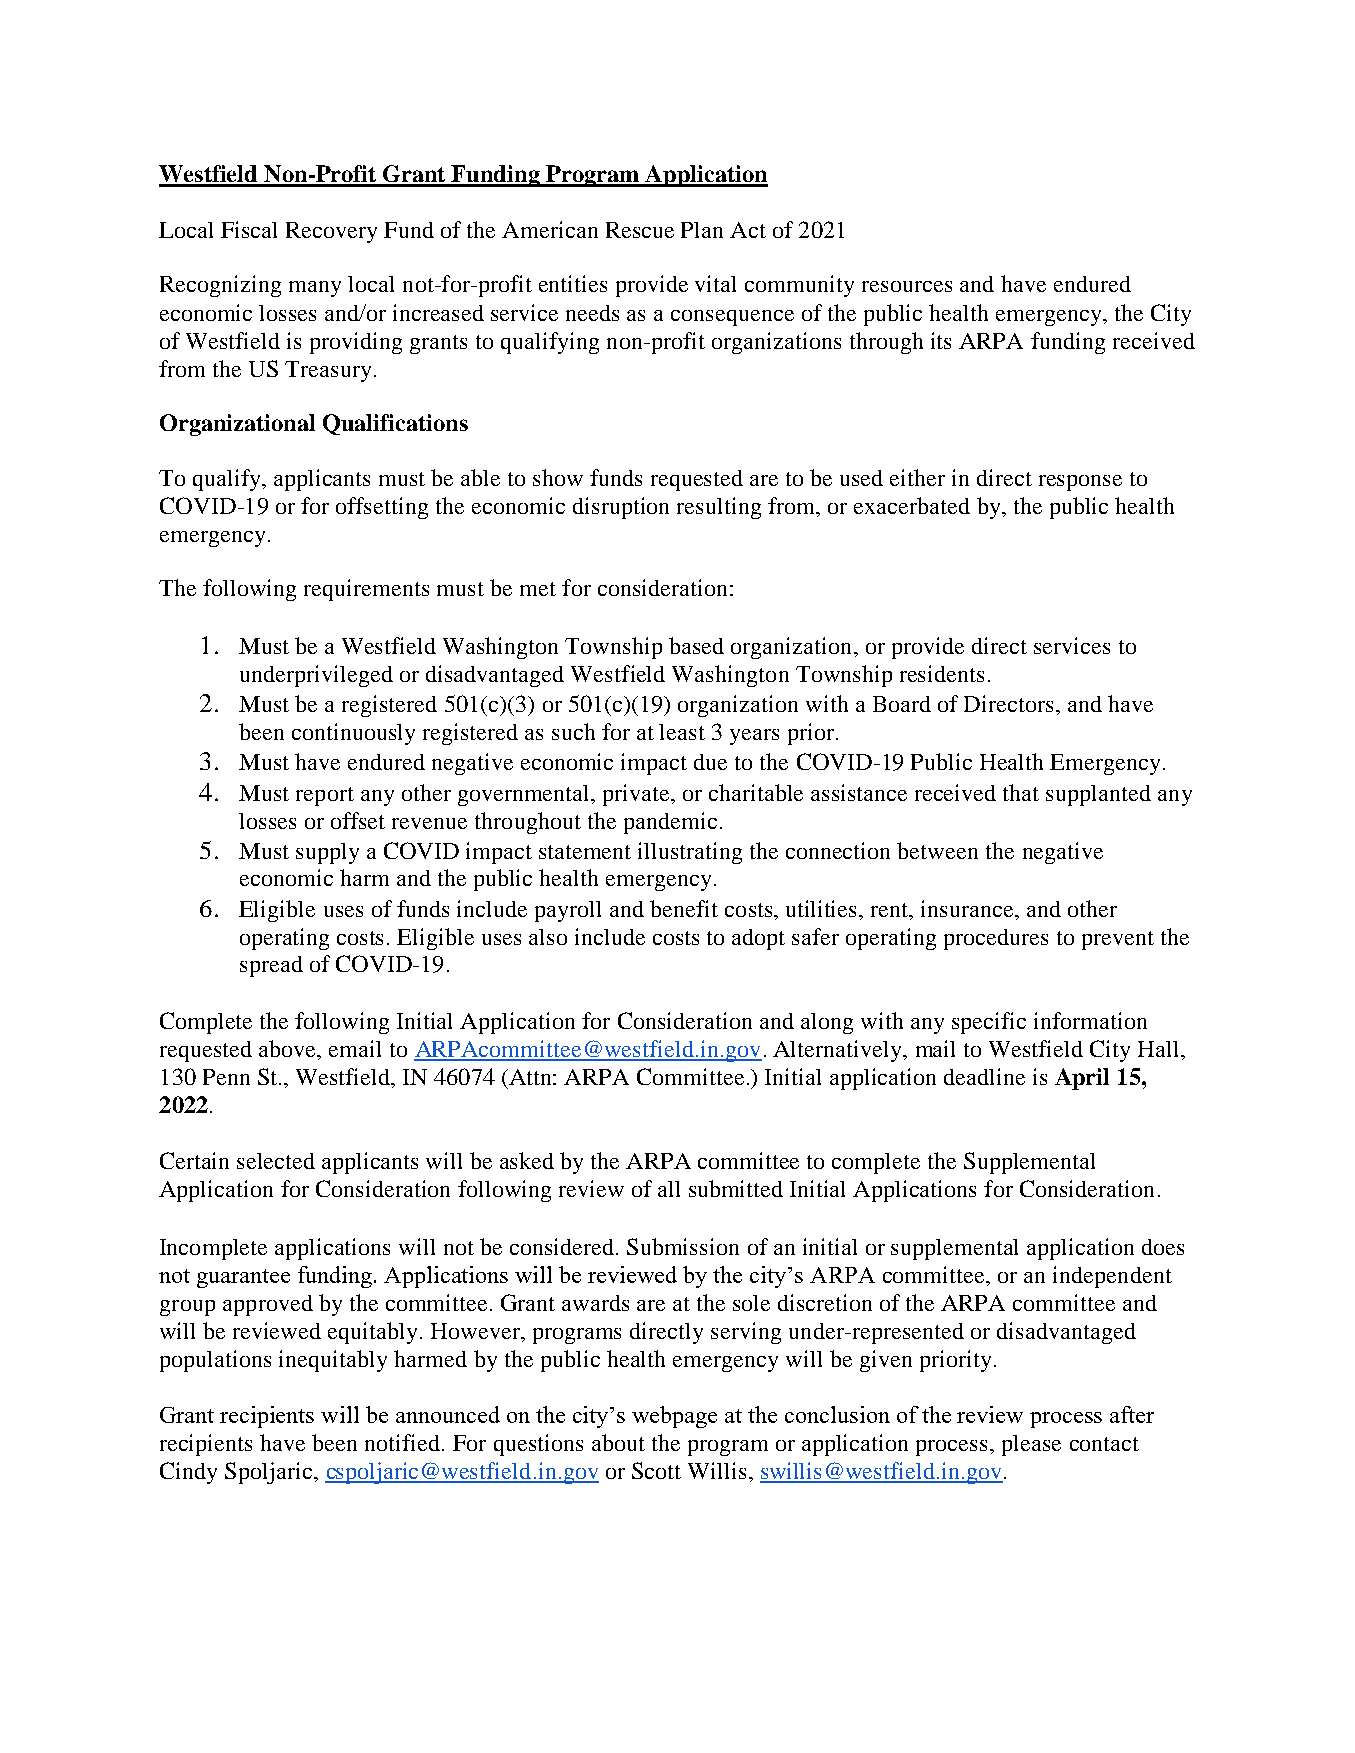 The height and width of the screenshot is (1753, 1355). I want to click on illustrating, so click(690, 853).
